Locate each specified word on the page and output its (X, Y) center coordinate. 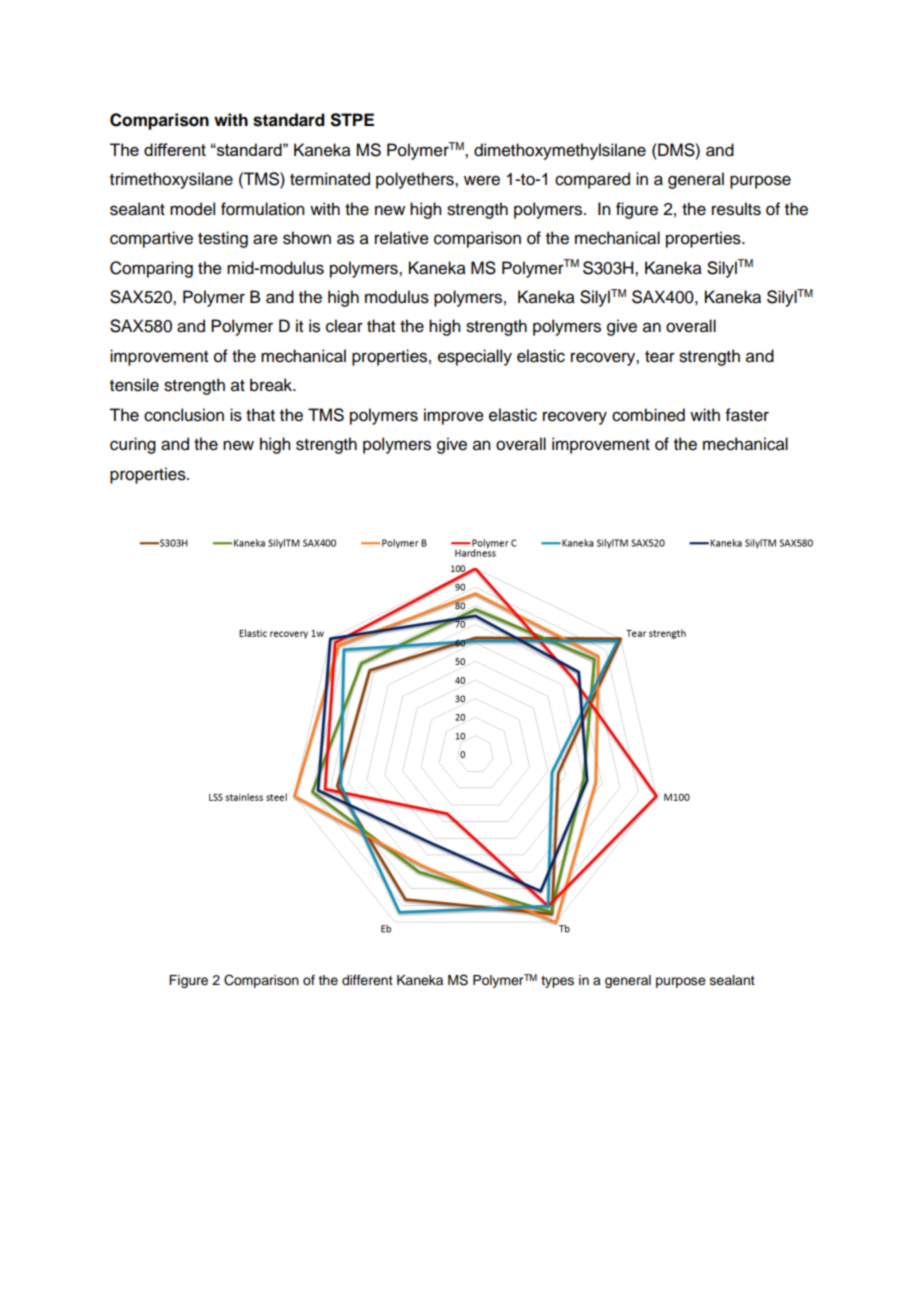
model (192, 209)
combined (648, 415)
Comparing (151, 269)
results (736, 209)
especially (475, 357)
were (482, 180)
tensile (134, 385)
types (557, 982)
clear (344, 326)
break (272, 385)
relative (402, 238)
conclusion (184, 415)
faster (747, 415)
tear (660, 357)
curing (133, 445)
